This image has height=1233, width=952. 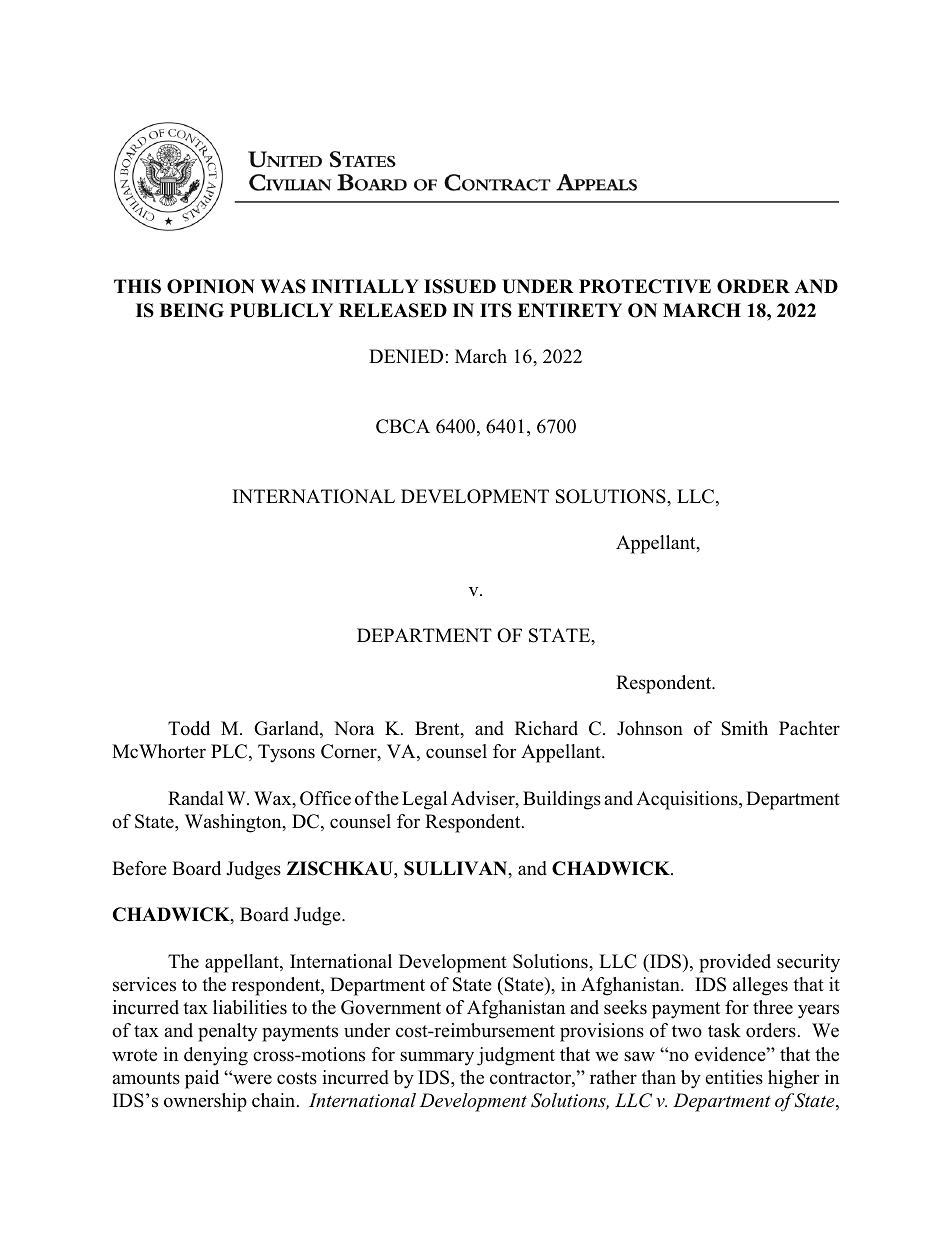 What do you see at coordinates (202, 1079) in the image?
I see `paid` at bounding box center [202, 1079].
